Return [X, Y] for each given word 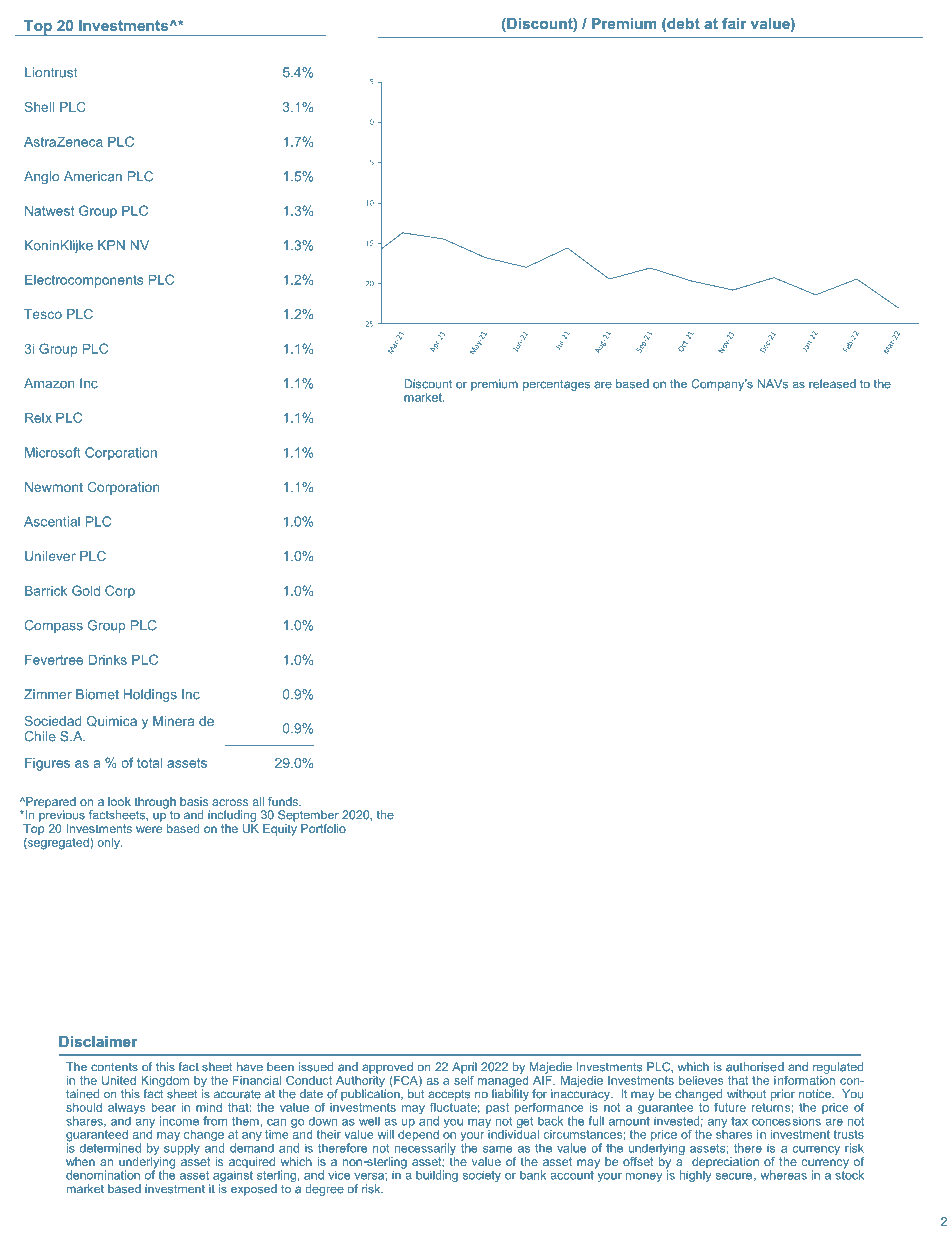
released [832, 384]
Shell [39, 107]
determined [110, 1148]
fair [734, 23]
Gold [86, 590]
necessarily [424, 1150]
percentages [556, 385]
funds [284, 801]
